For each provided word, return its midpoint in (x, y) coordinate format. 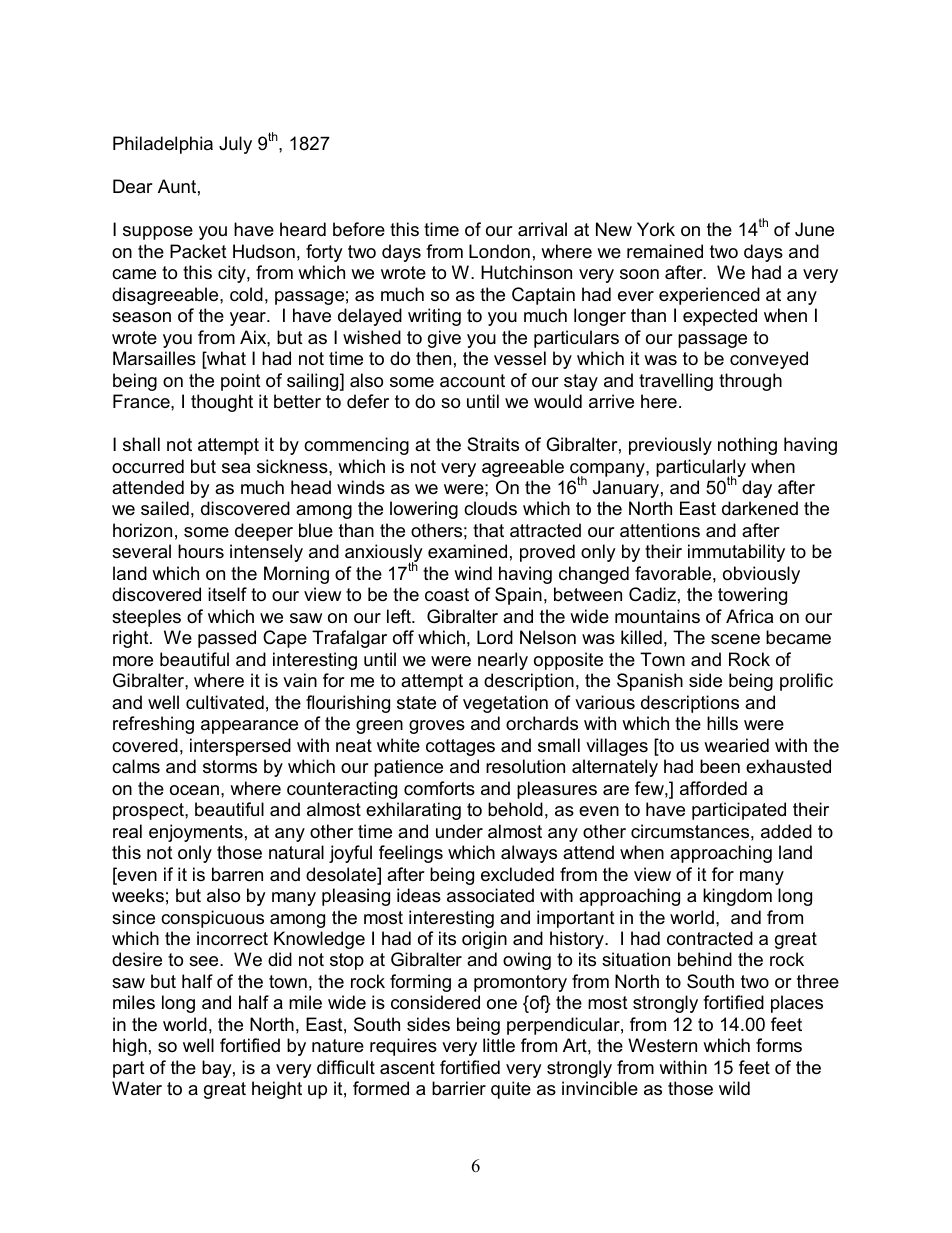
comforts (439, 788)
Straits (493, 444)
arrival (542, 229)
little (499, 1045)
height (277, 1090)
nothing (747, 446)
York (656, 229)
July (235, 145)
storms (230, 766)
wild (734, 1088)
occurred (148, 466)
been (720, 766)
